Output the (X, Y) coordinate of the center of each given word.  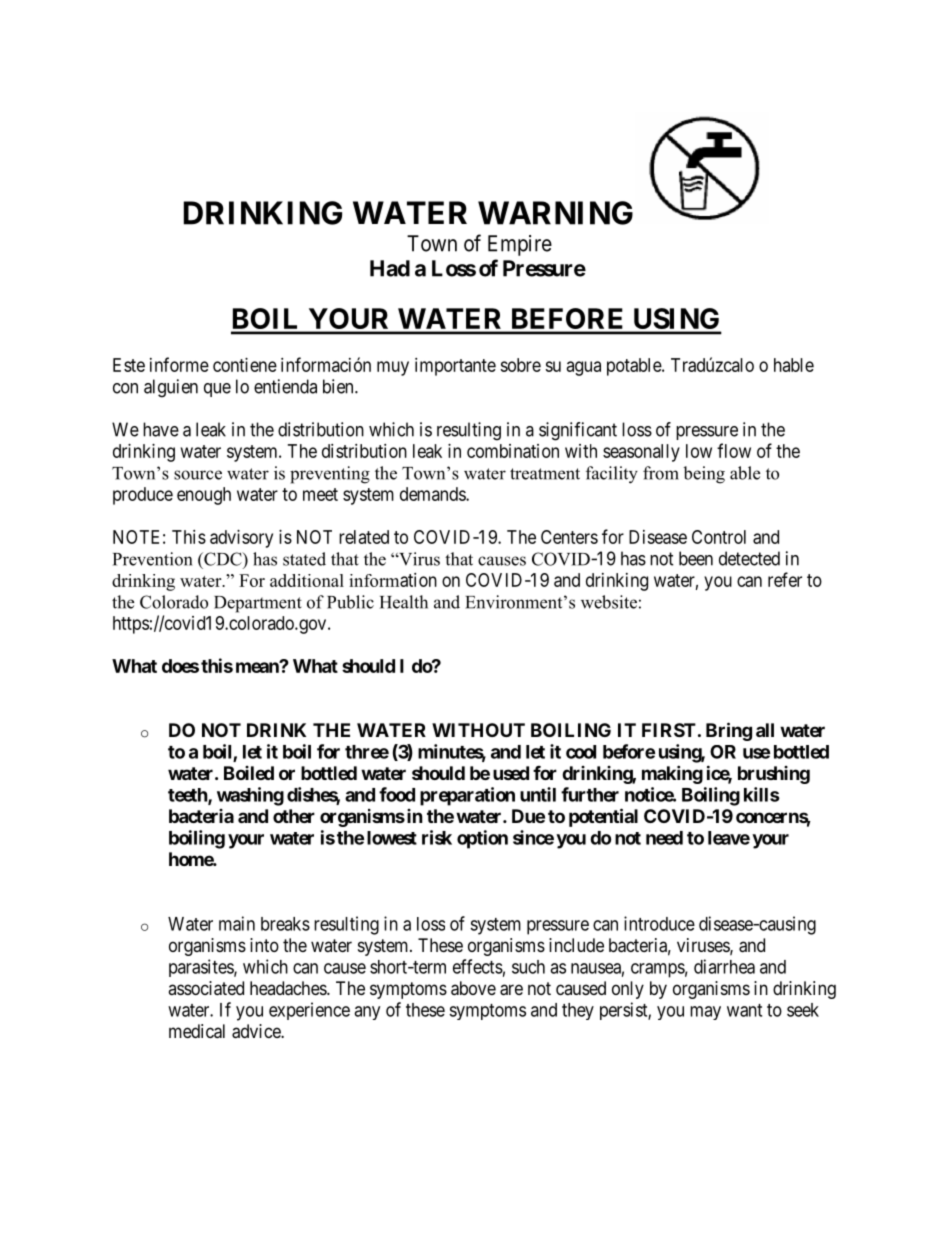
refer (785, 579)
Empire (520, 245)
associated (206, 988)
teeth (188, 796)
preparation (467, 796)
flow (734, 450)
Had (390, 268)
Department (258, 604)
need (664, 838)
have (161, 429)
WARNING (555, 213)
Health (404, 602)
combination (513, 451)
